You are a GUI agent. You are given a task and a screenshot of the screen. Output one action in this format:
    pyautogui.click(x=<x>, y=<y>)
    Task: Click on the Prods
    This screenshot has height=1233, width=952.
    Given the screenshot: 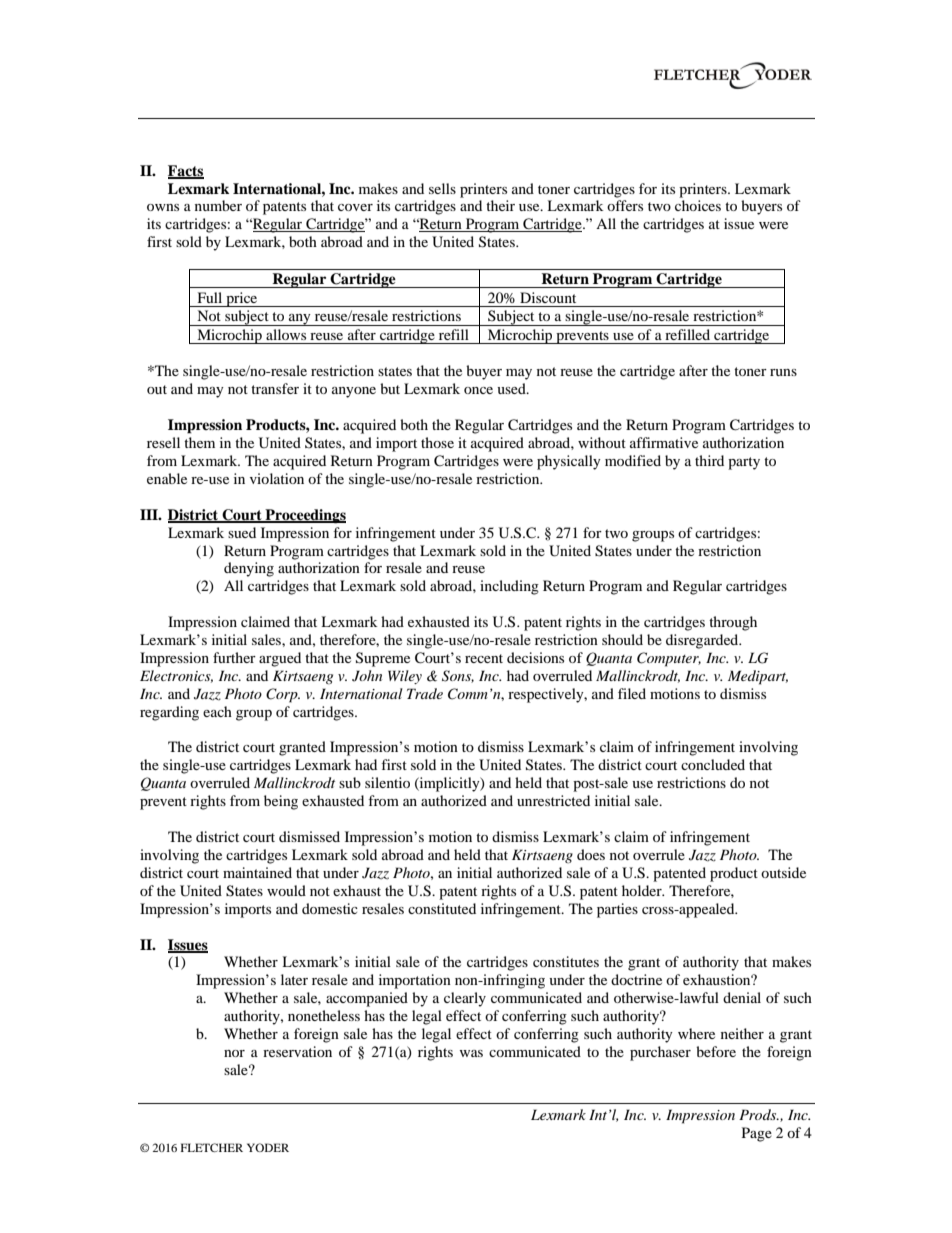 What is the action you would take?
    pyautogui.click(x=759, y=1114)
